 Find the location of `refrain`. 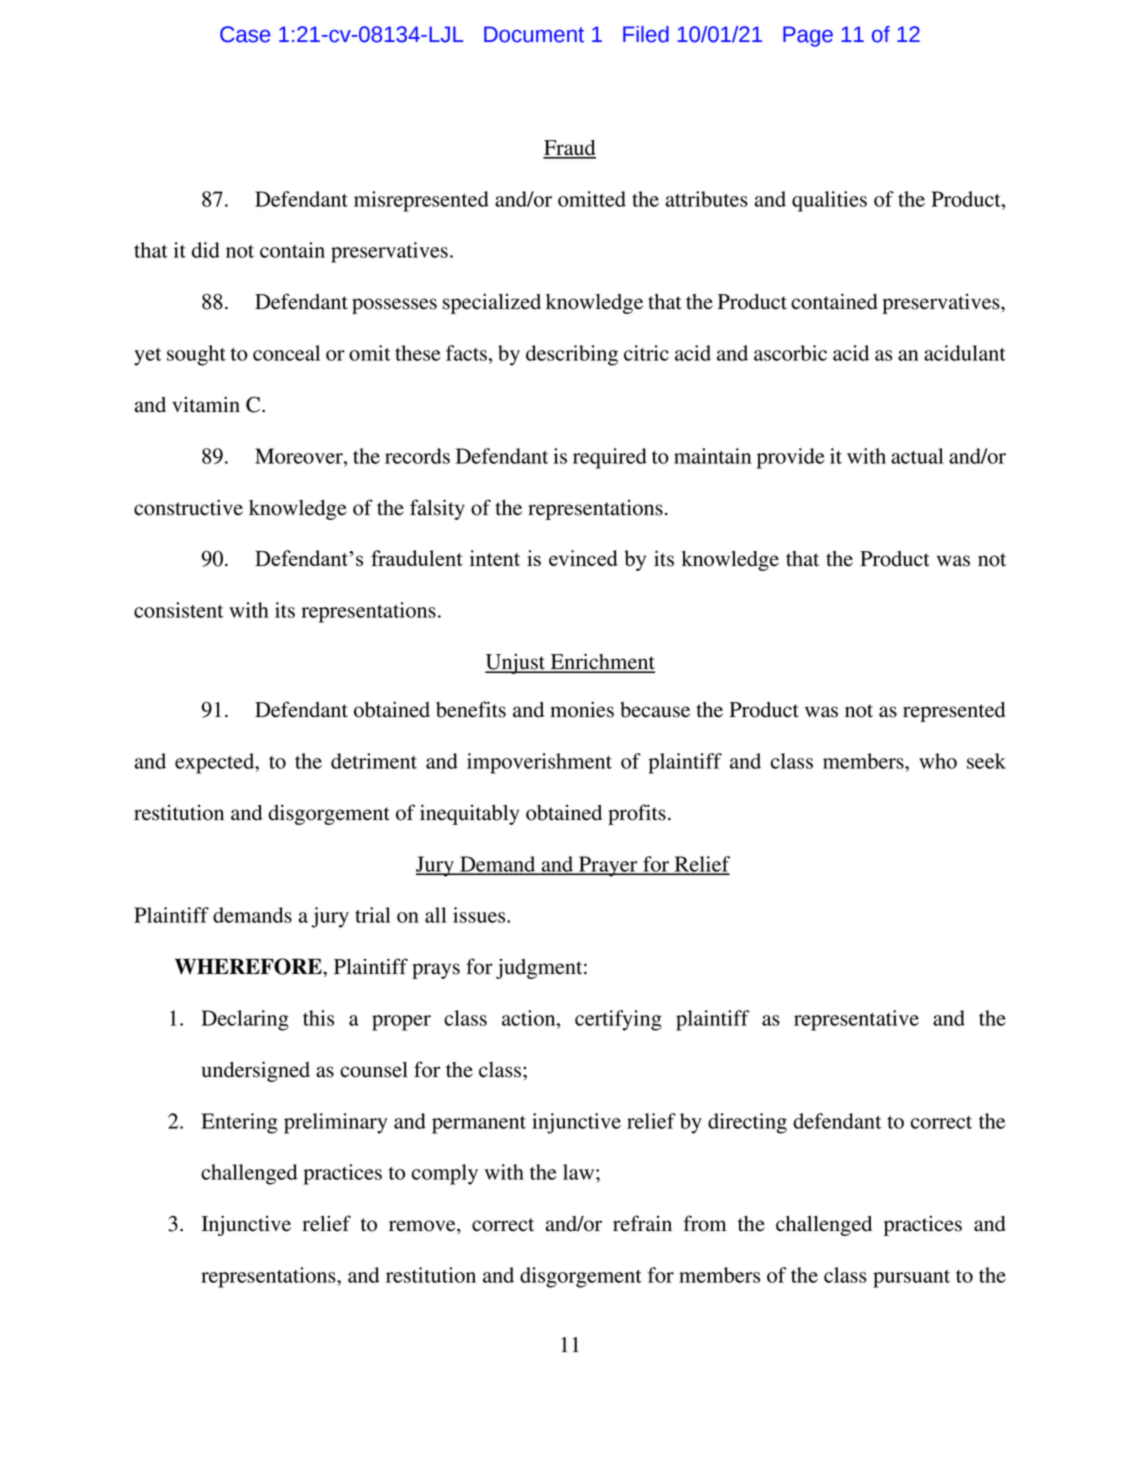

refrain is located at coordinates (642, 1223).
